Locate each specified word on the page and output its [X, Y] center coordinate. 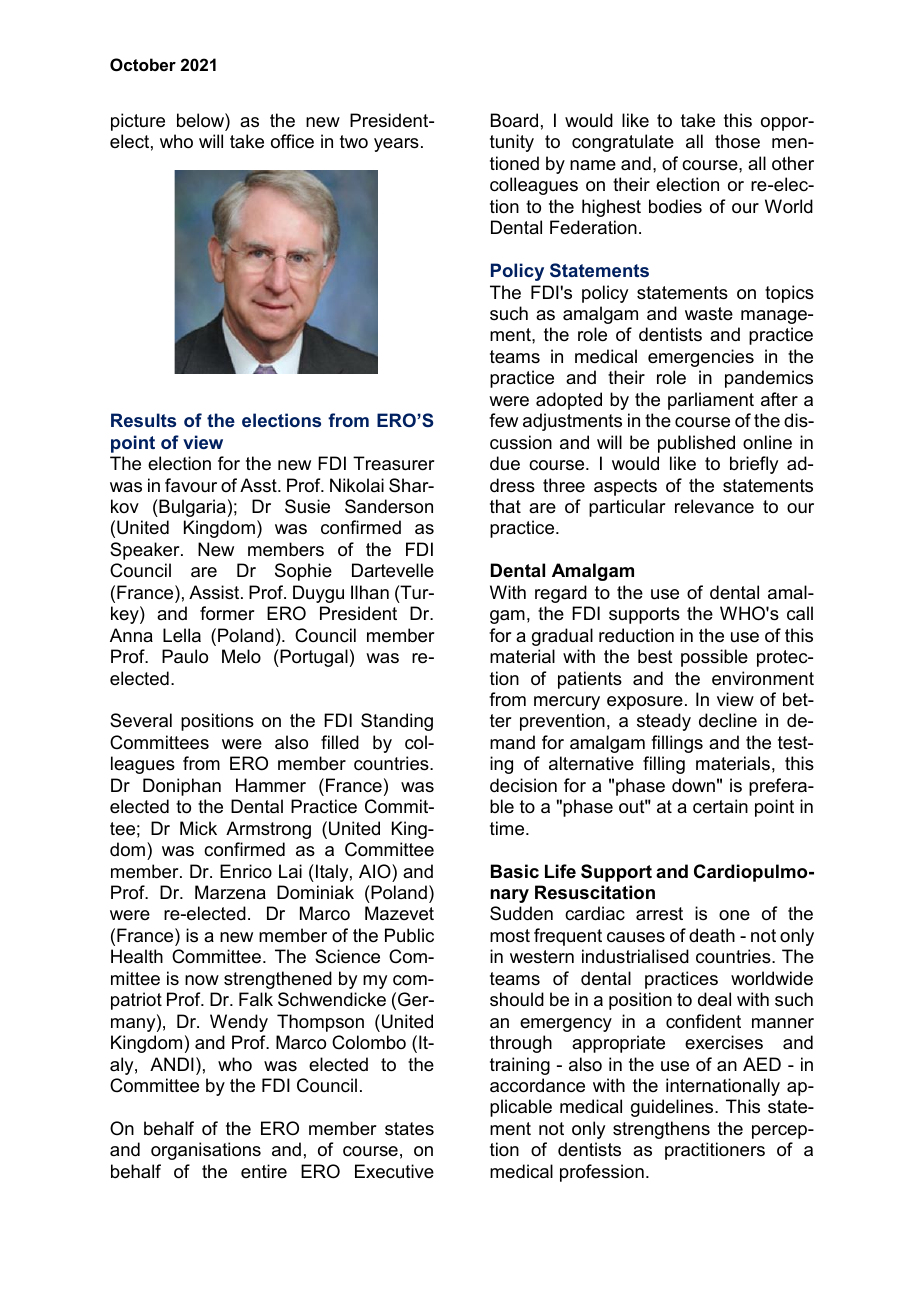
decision [523, 785]
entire [264, 1171]
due [505, 463]
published [696, 444]
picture [138, 122]
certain [720, 806]
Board [514, 120]
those [737, 141]
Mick [198, 828]
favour [191, 485]
